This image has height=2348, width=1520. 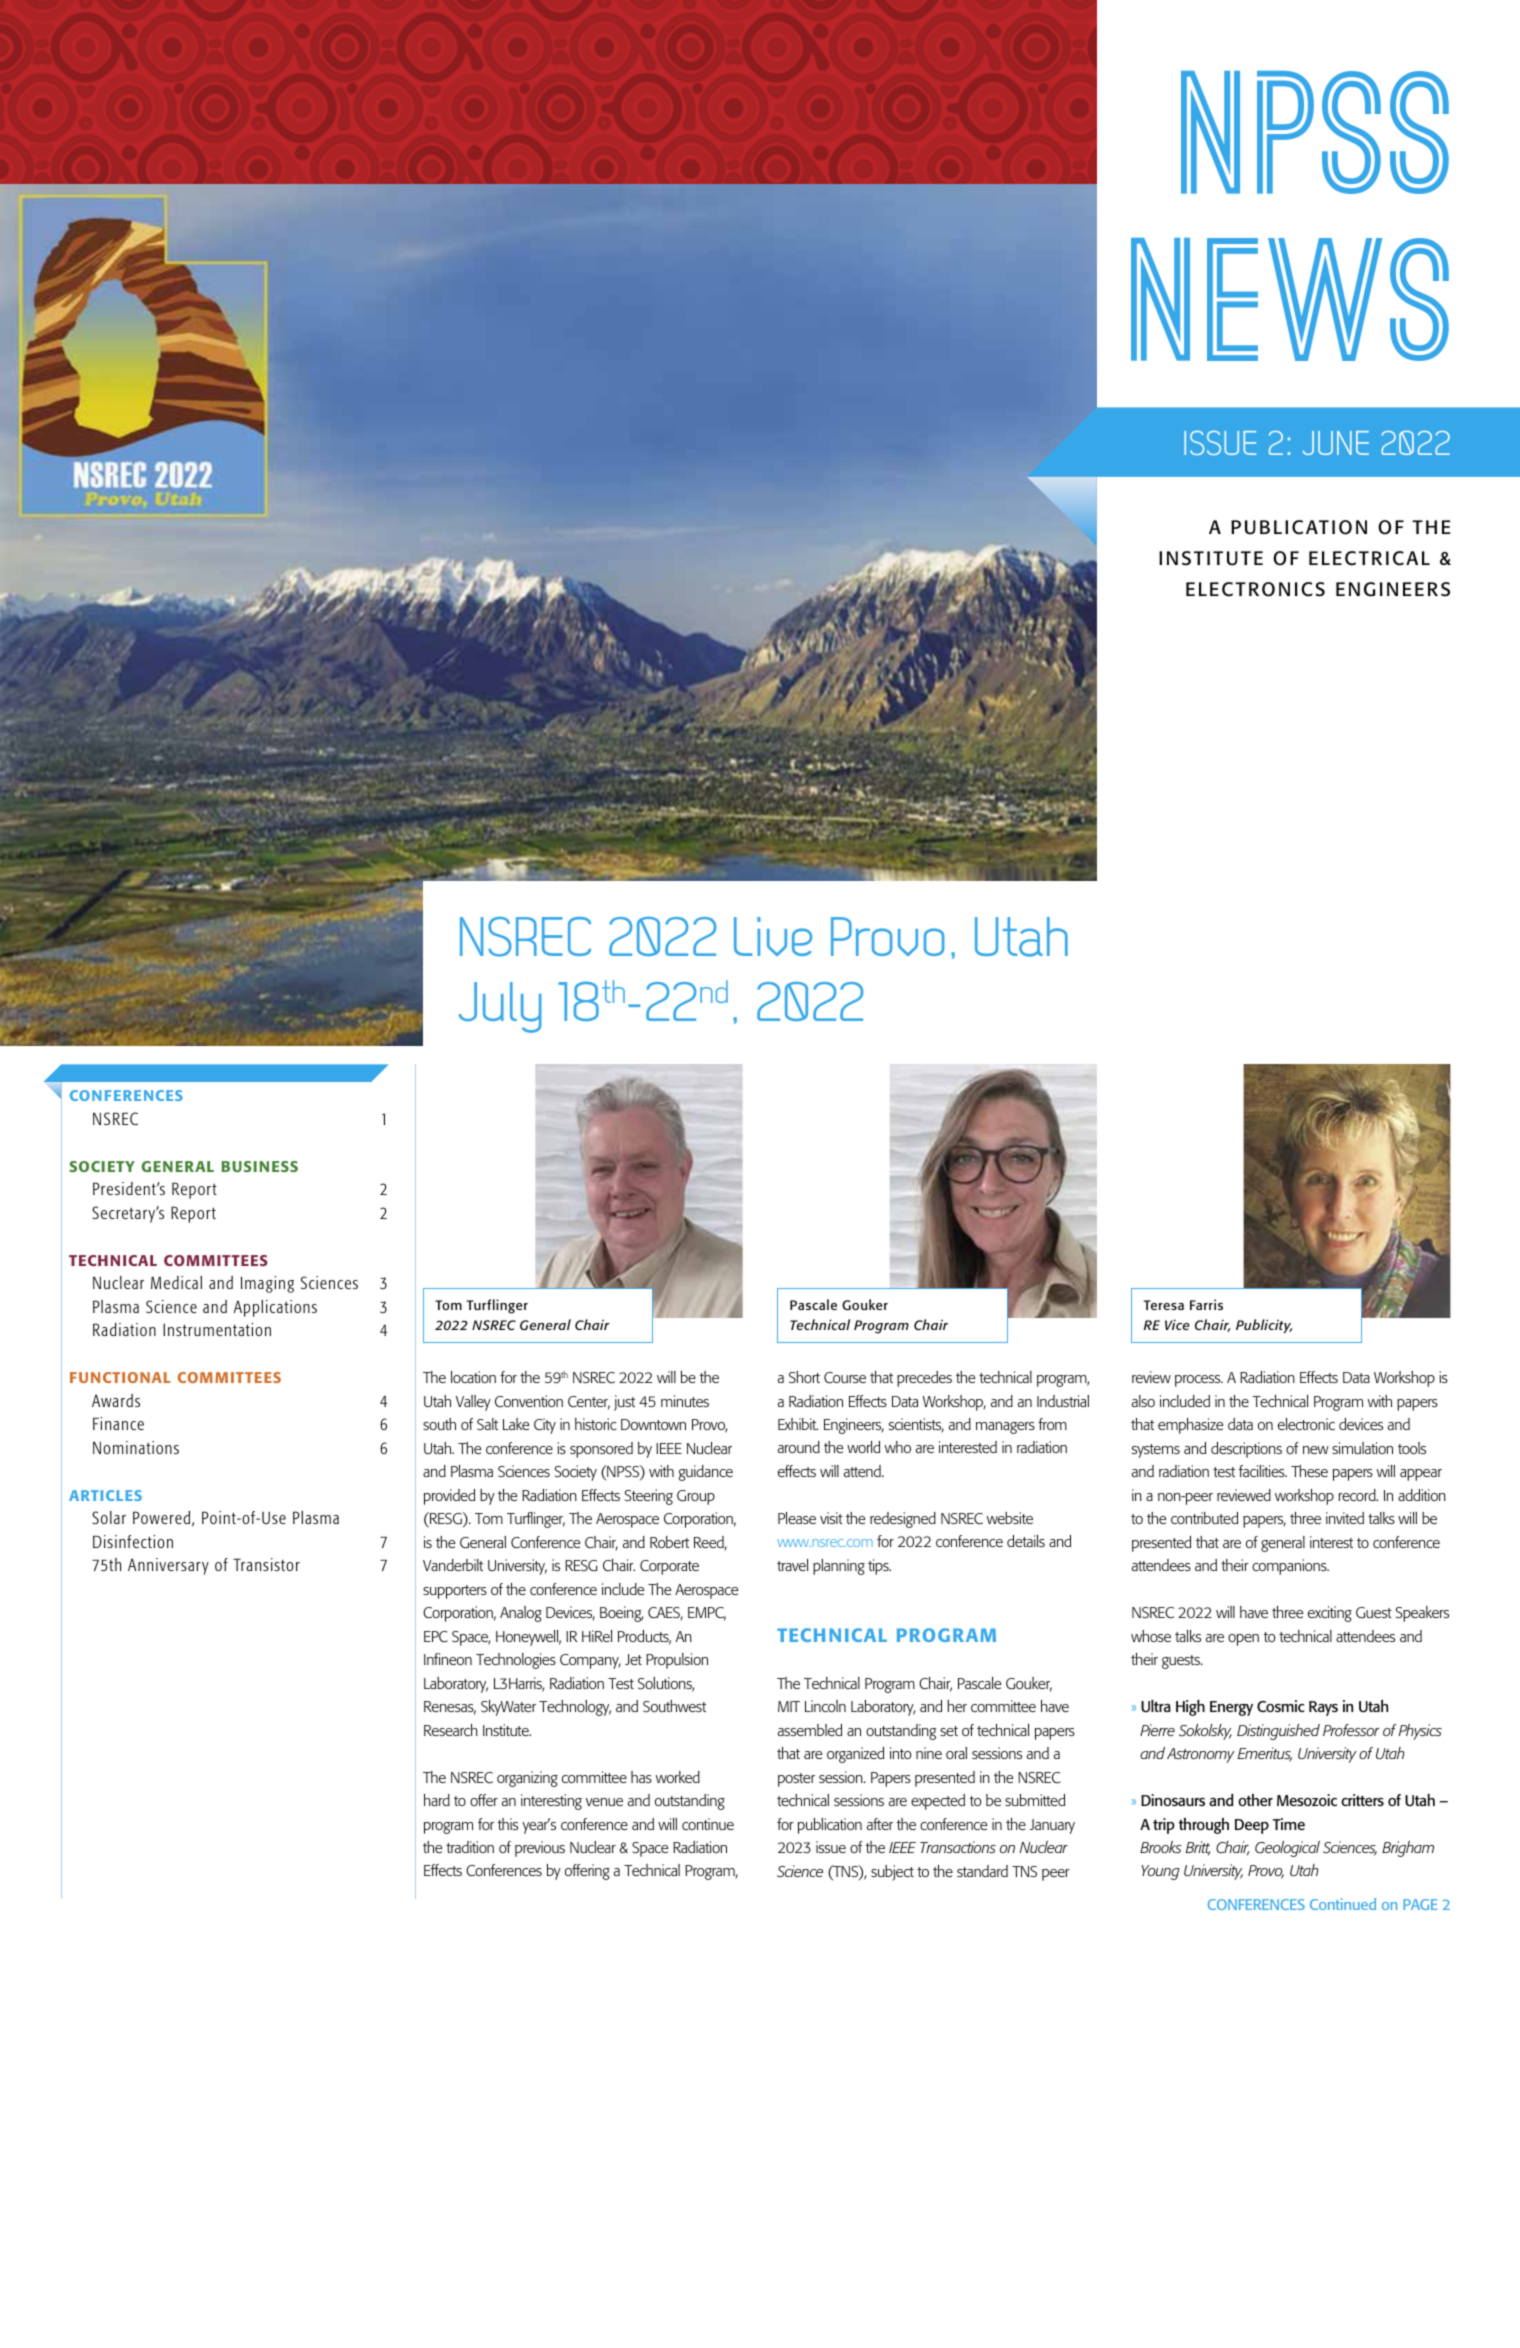 I want to click on facilities, so click(x=1263, y=1471).
